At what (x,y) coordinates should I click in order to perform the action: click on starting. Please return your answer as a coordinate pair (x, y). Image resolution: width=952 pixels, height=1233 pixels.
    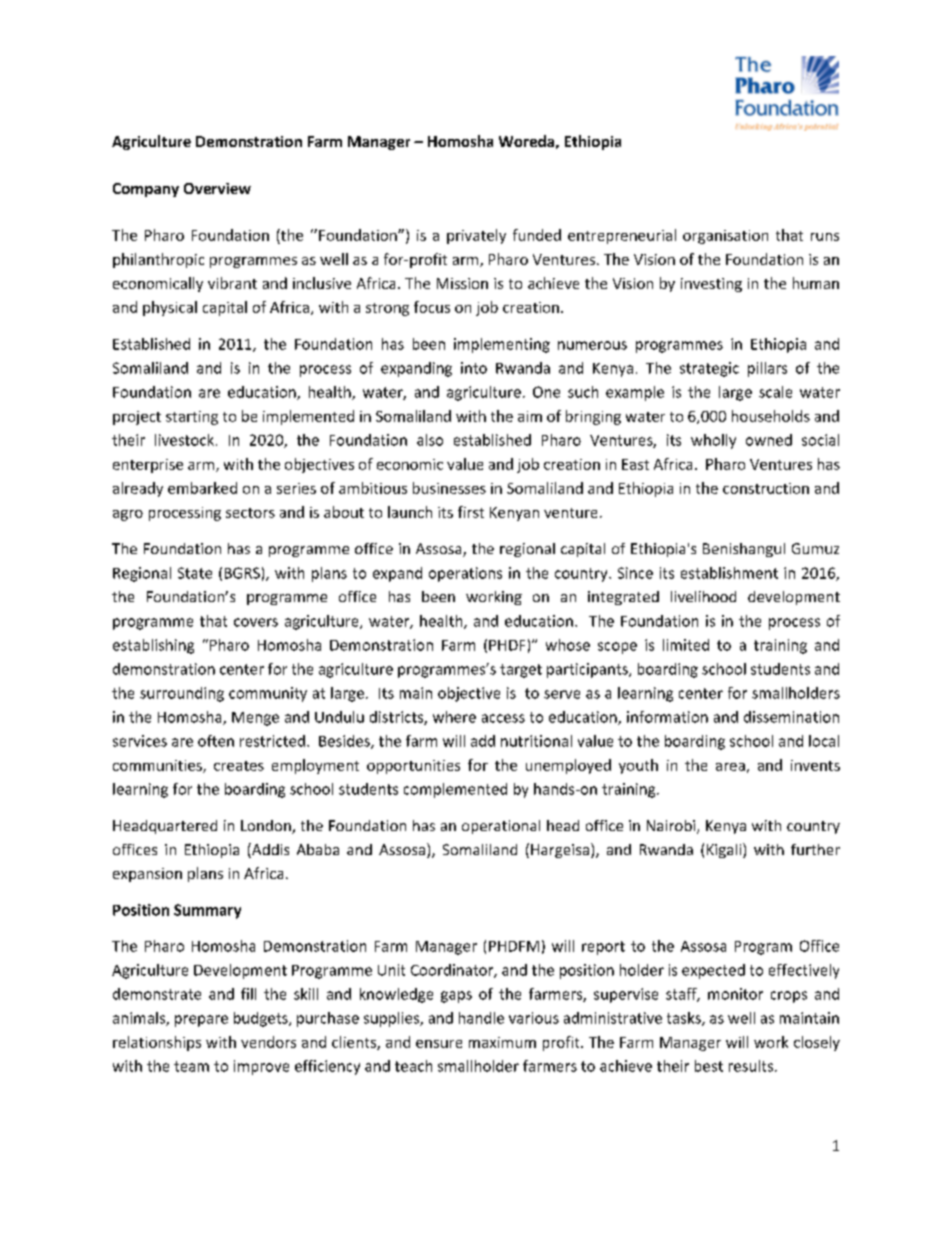
    Looking at the image, I should click on (192, 418).
